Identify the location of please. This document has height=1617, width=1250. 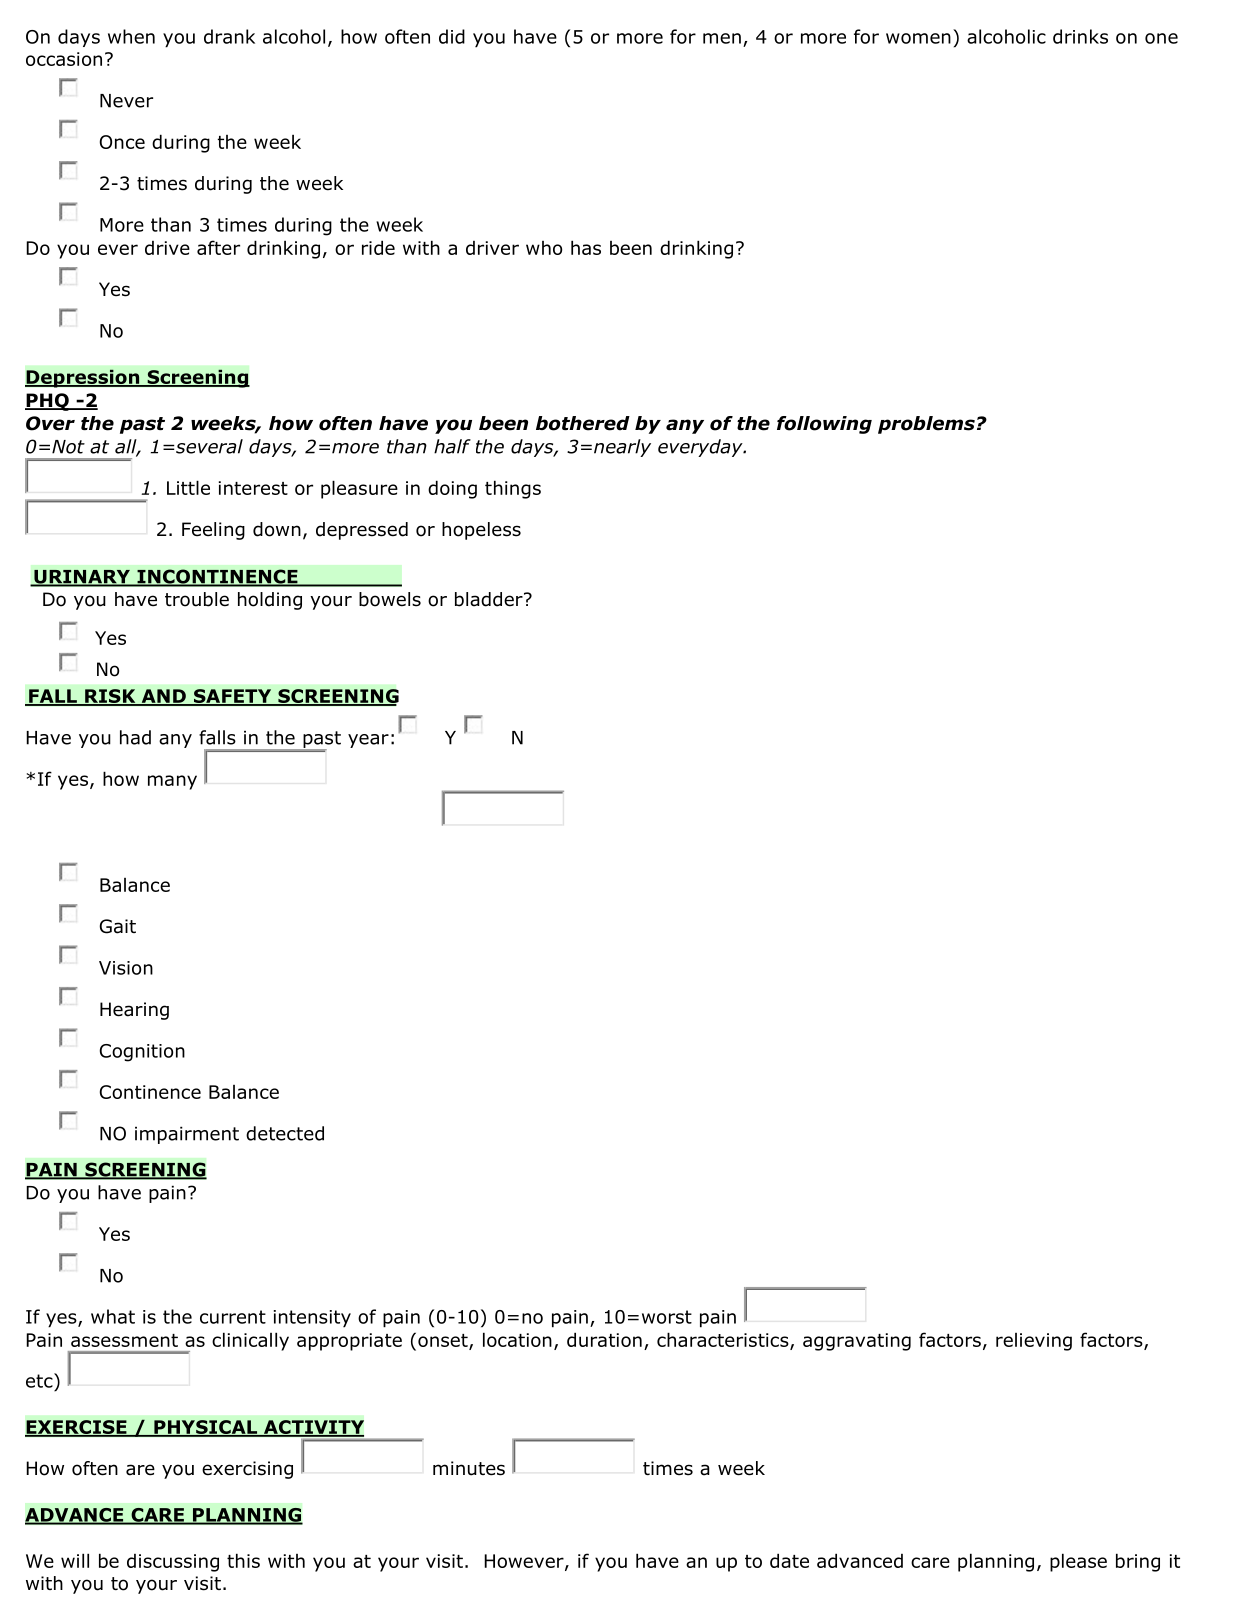
(1078, 1562).
